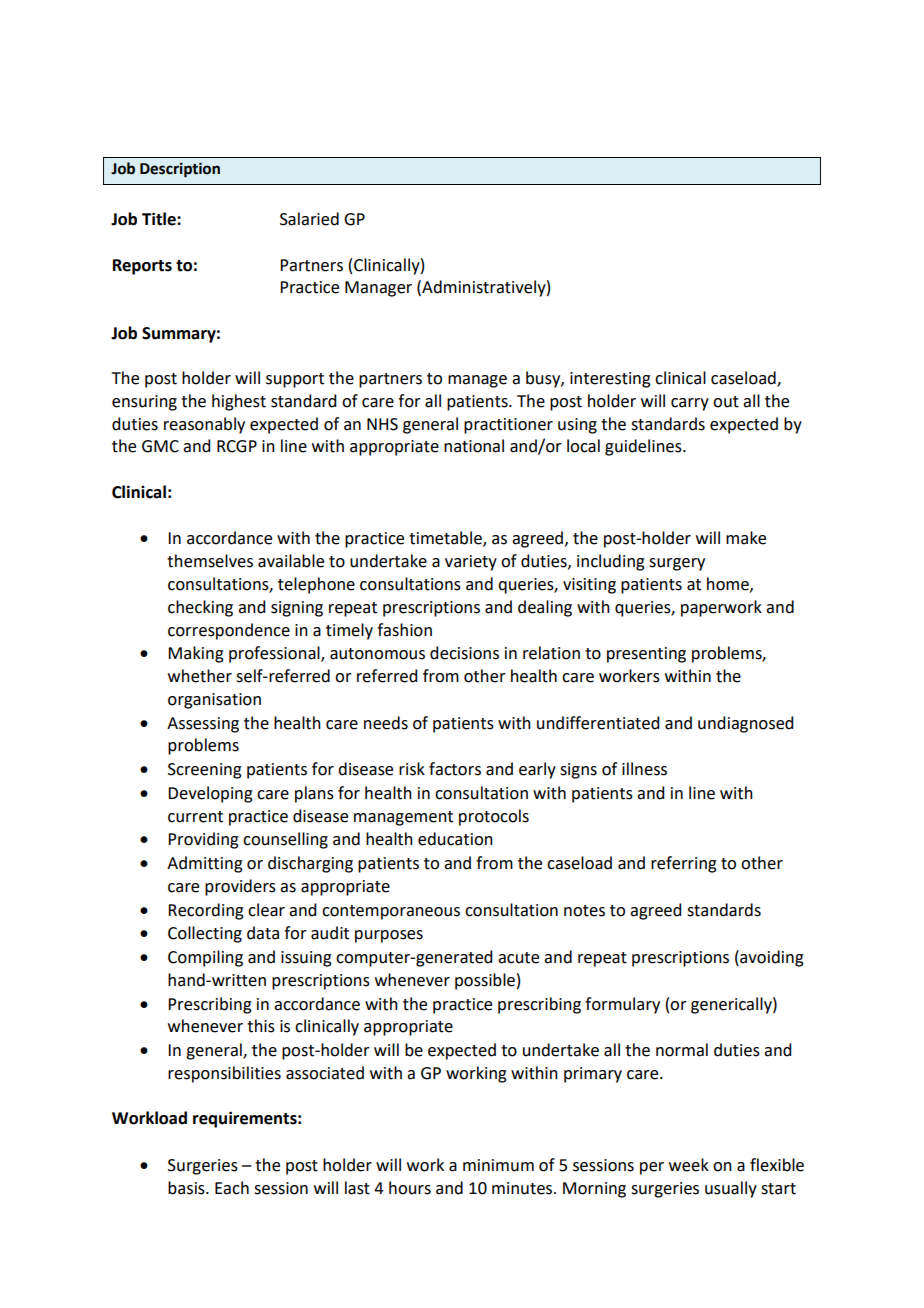  What do you see at coordinates (498, 1165) in the document?
I see `minimum` at bounding box center [498, 1165].
